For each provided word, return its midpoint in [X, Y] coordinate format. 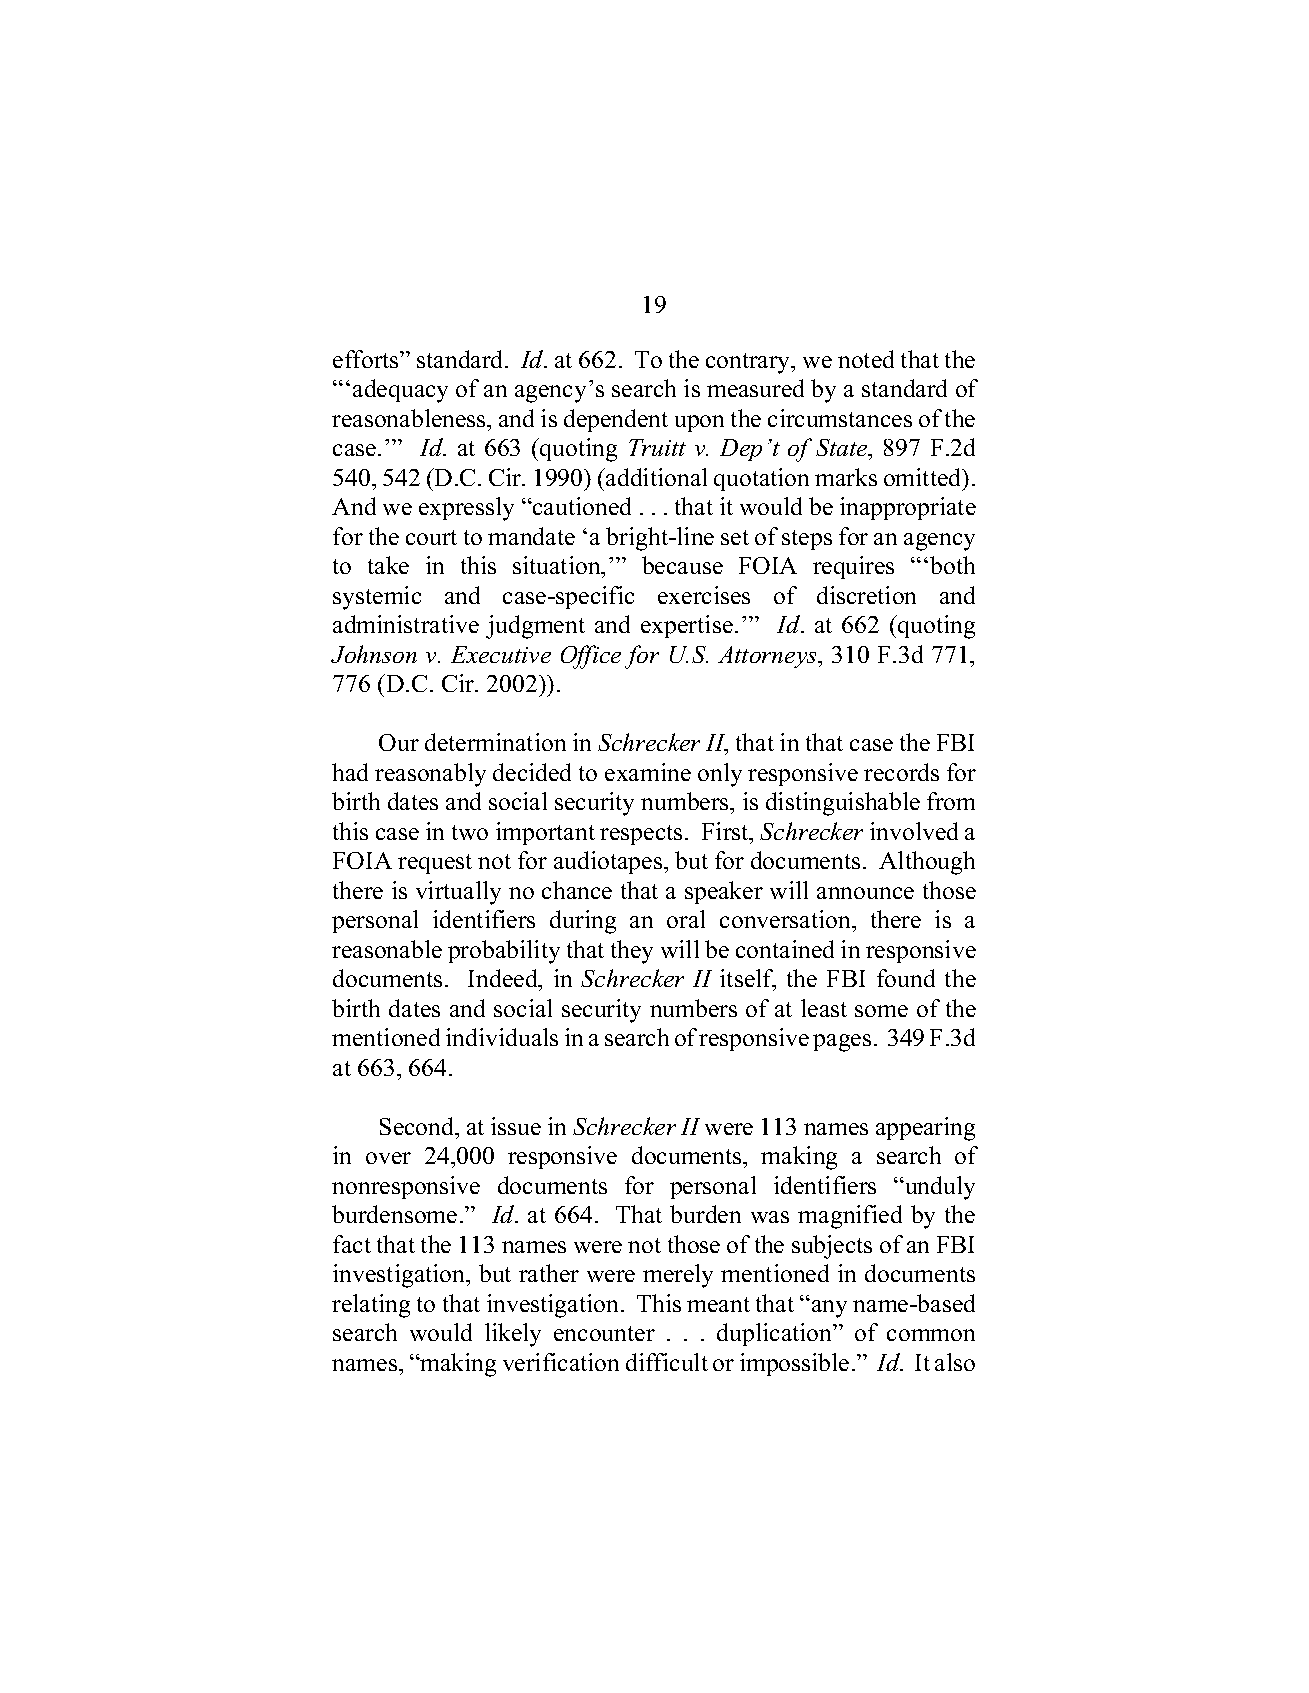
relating [371, 1306]
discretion [866, 595]
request [435, 864]
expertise [687, 626]
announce [865, 893]
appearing [925, 1129]
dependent [616, 420]
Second [418, 1126]
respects [641, 835]
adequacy [400, 391]
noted [866, 359]
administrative [406, 624]
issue [516, 1126]
